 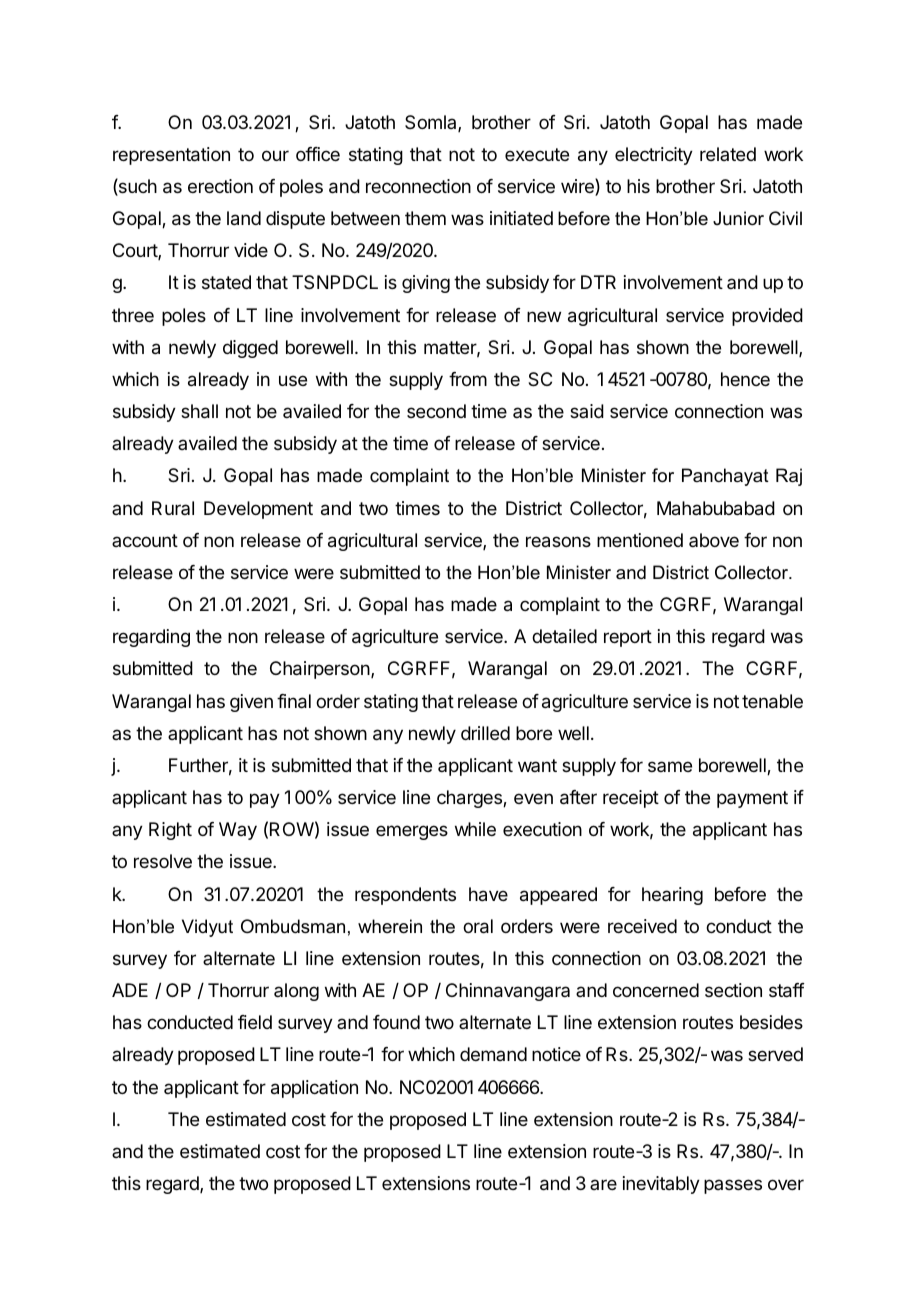 I want to click on tenable, so click(x=772, y=701).
